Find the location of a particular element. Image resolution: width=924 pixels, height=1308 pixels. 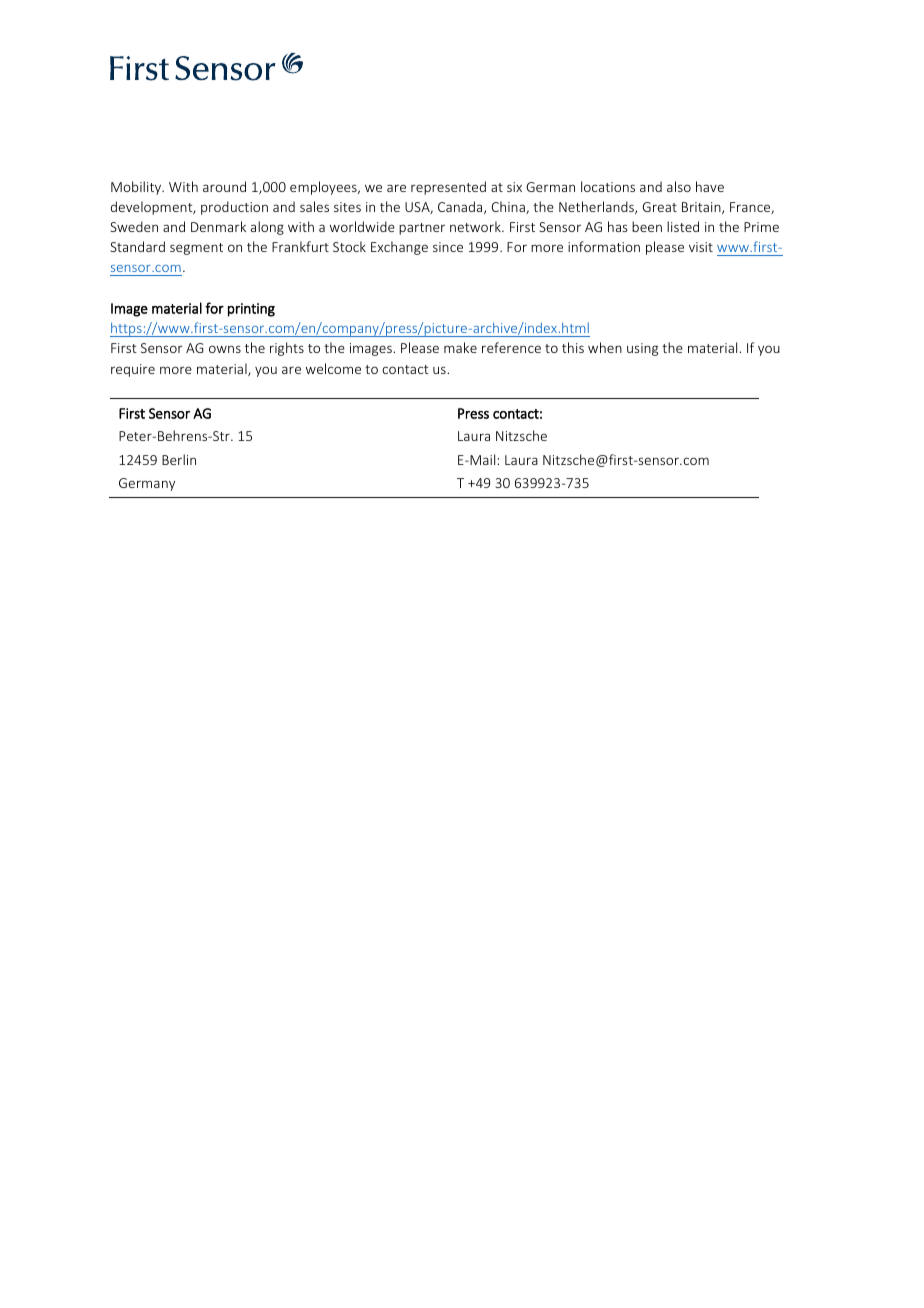

require is located at coordinates (133, 370).
